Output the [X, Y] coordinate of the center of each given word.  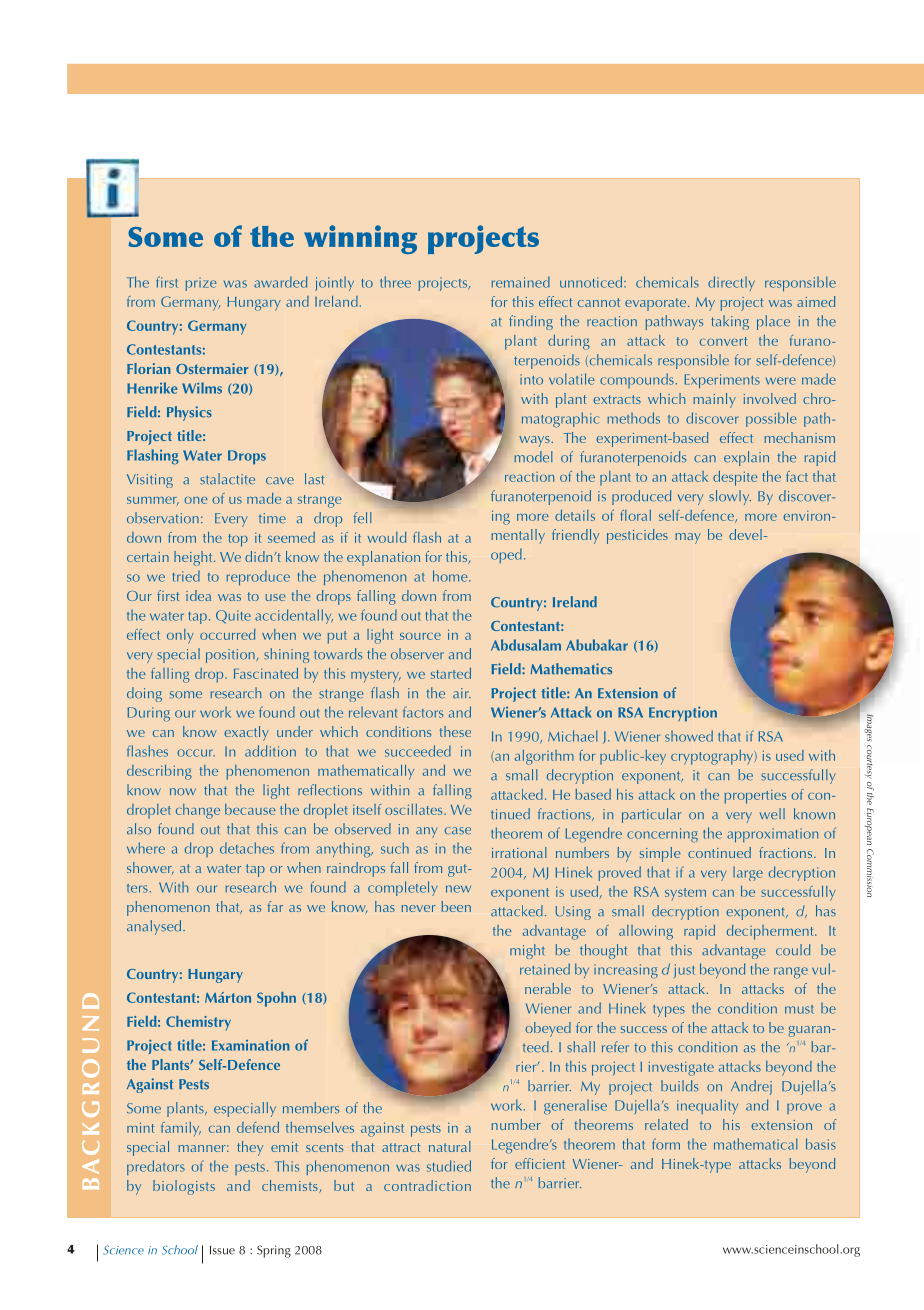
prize [201, 284]
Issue [222, 1250]
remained [521, 282]
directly [731, 283]
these [455, 731]
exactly [246, 733]
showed [689, 736]
